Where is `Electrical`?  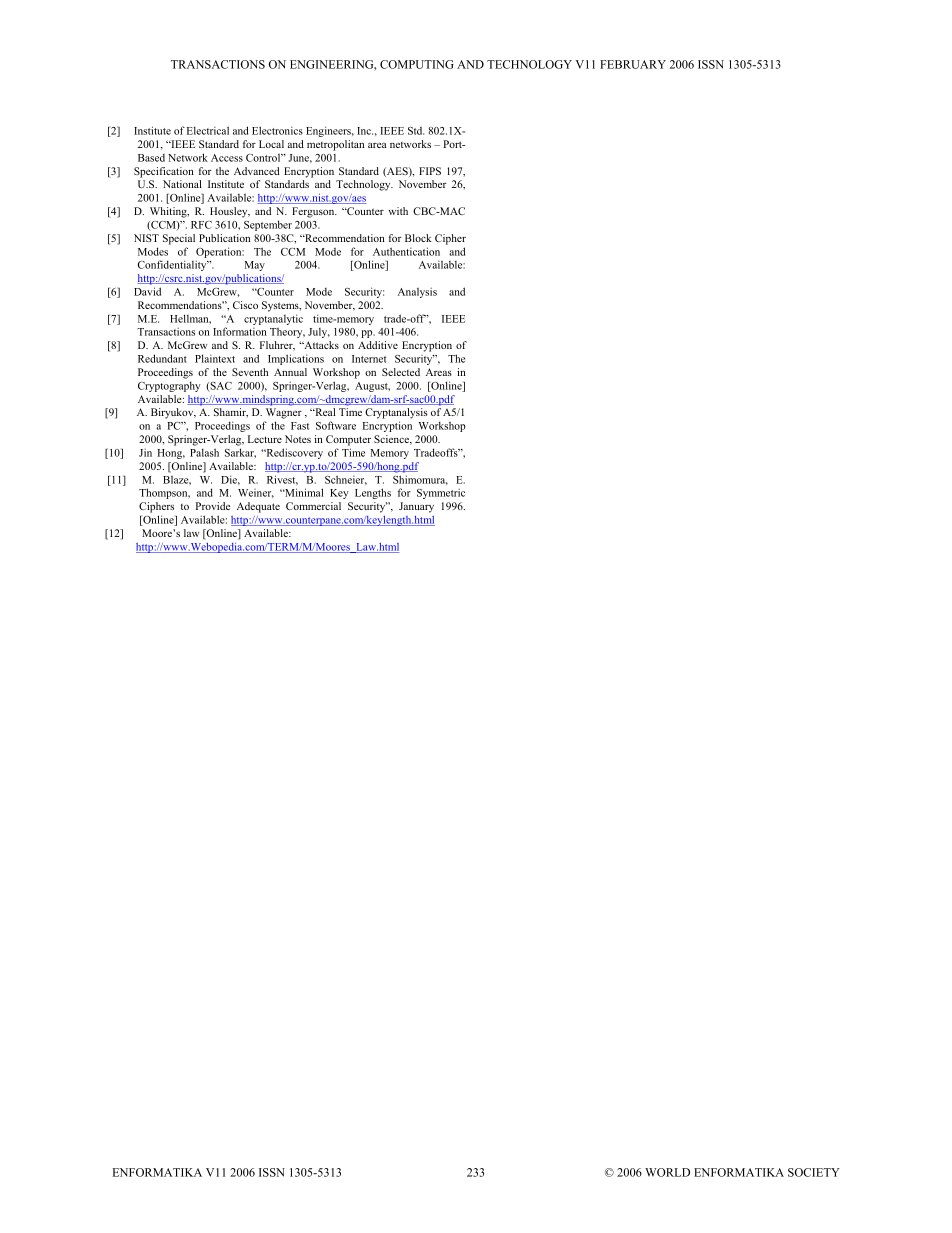
Electrical is located at coordinates (208, 130).
